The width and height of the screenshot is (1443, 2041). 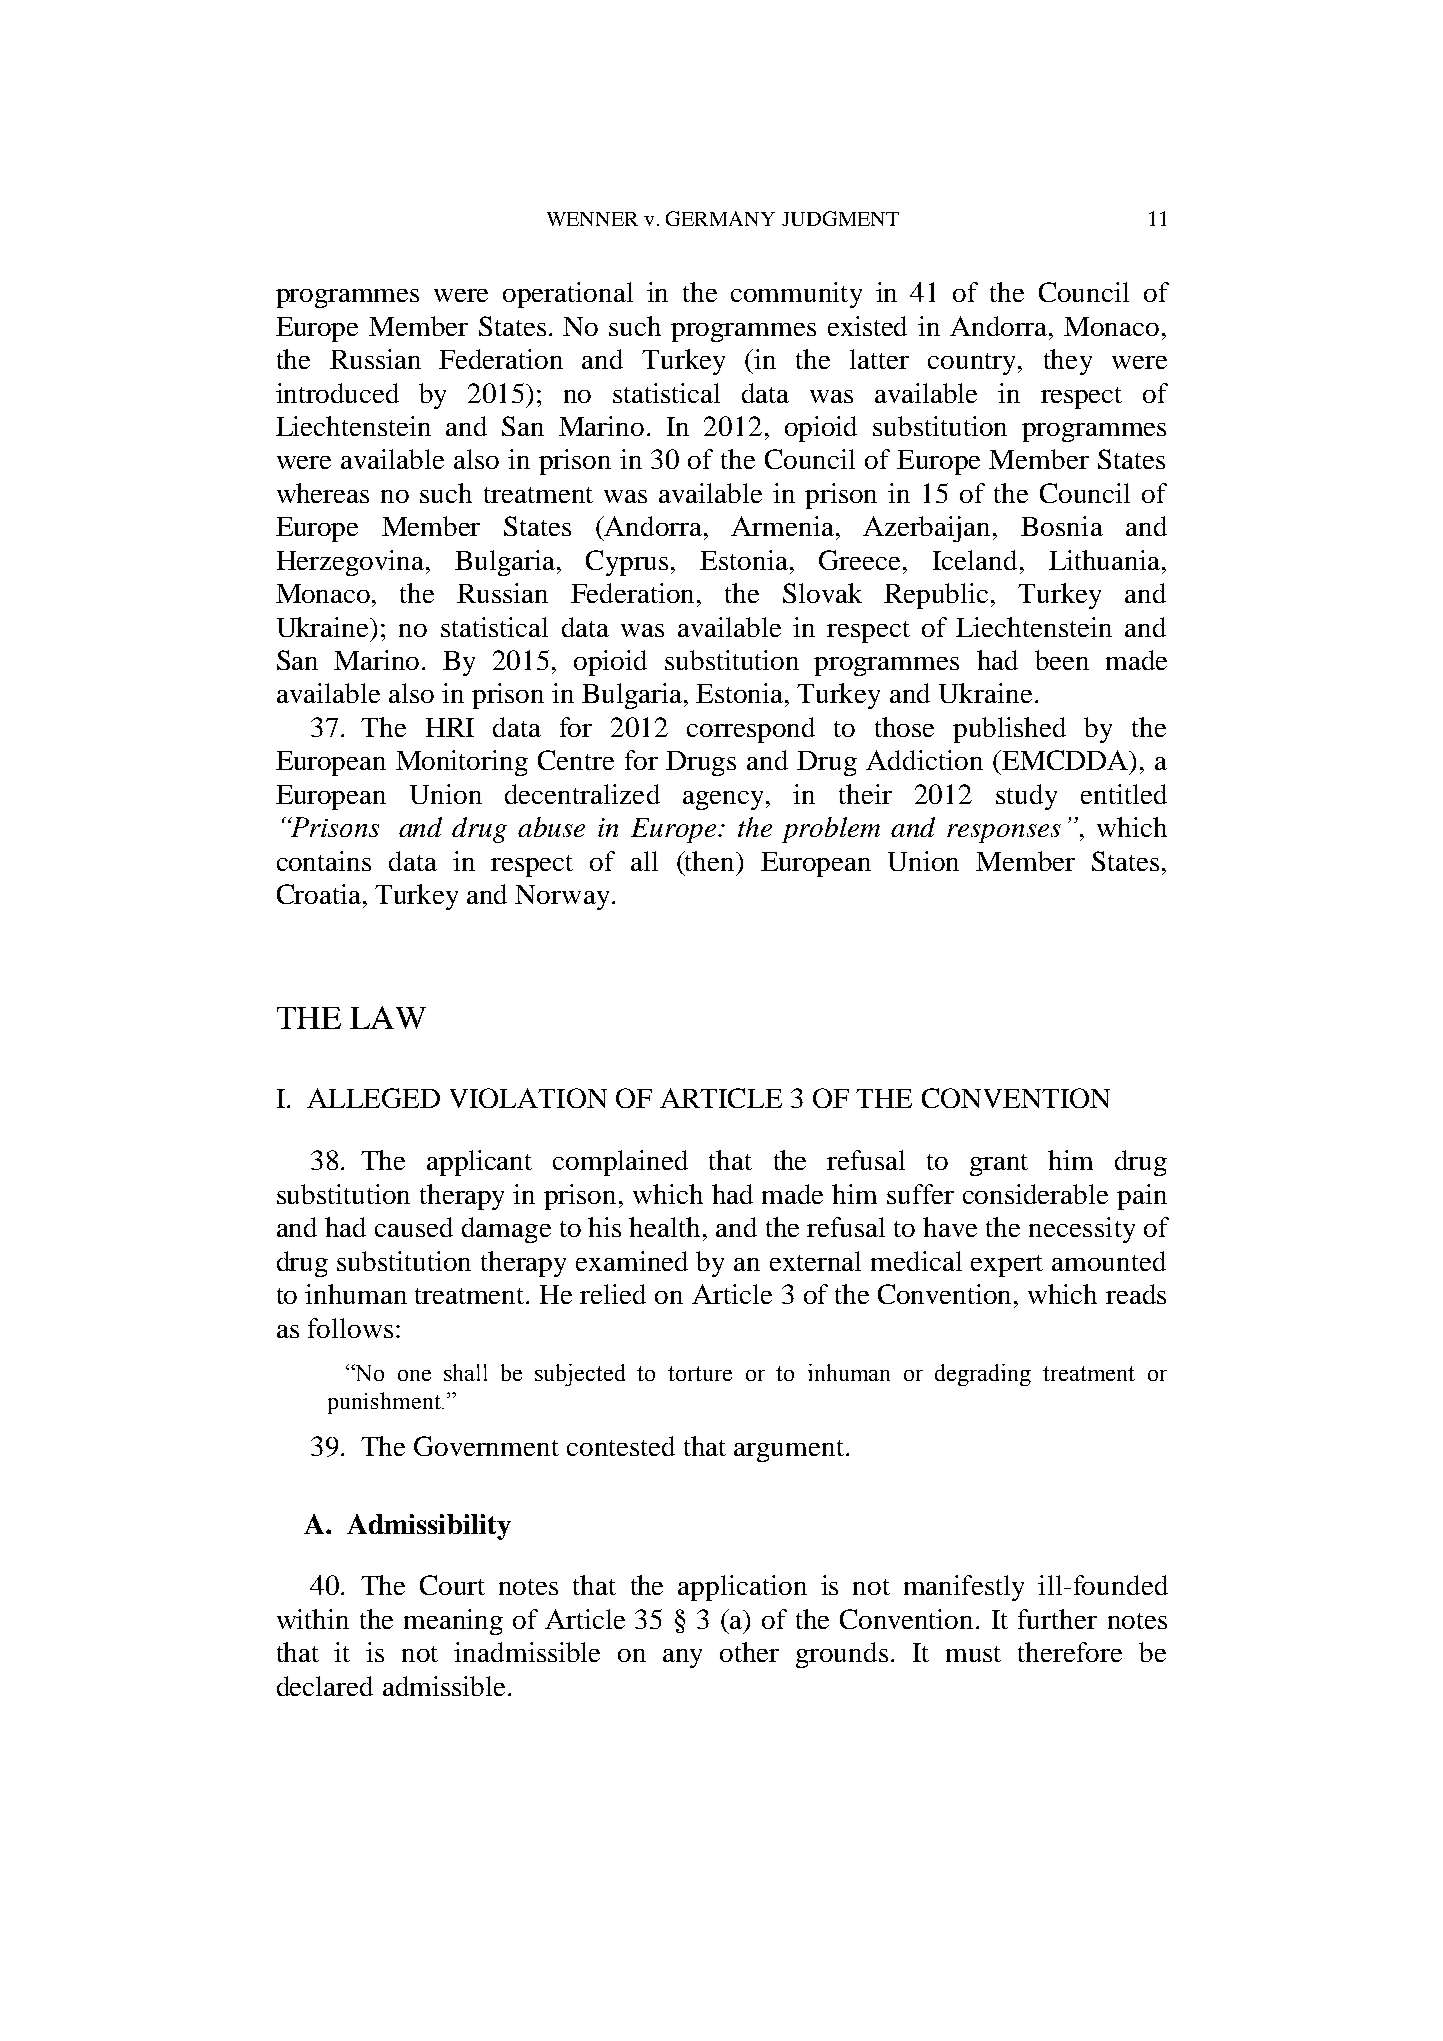 What do you see at coordinates (720, 218) in the screenshot?
I see `GERMANY` at bounding box center [720, 218].
